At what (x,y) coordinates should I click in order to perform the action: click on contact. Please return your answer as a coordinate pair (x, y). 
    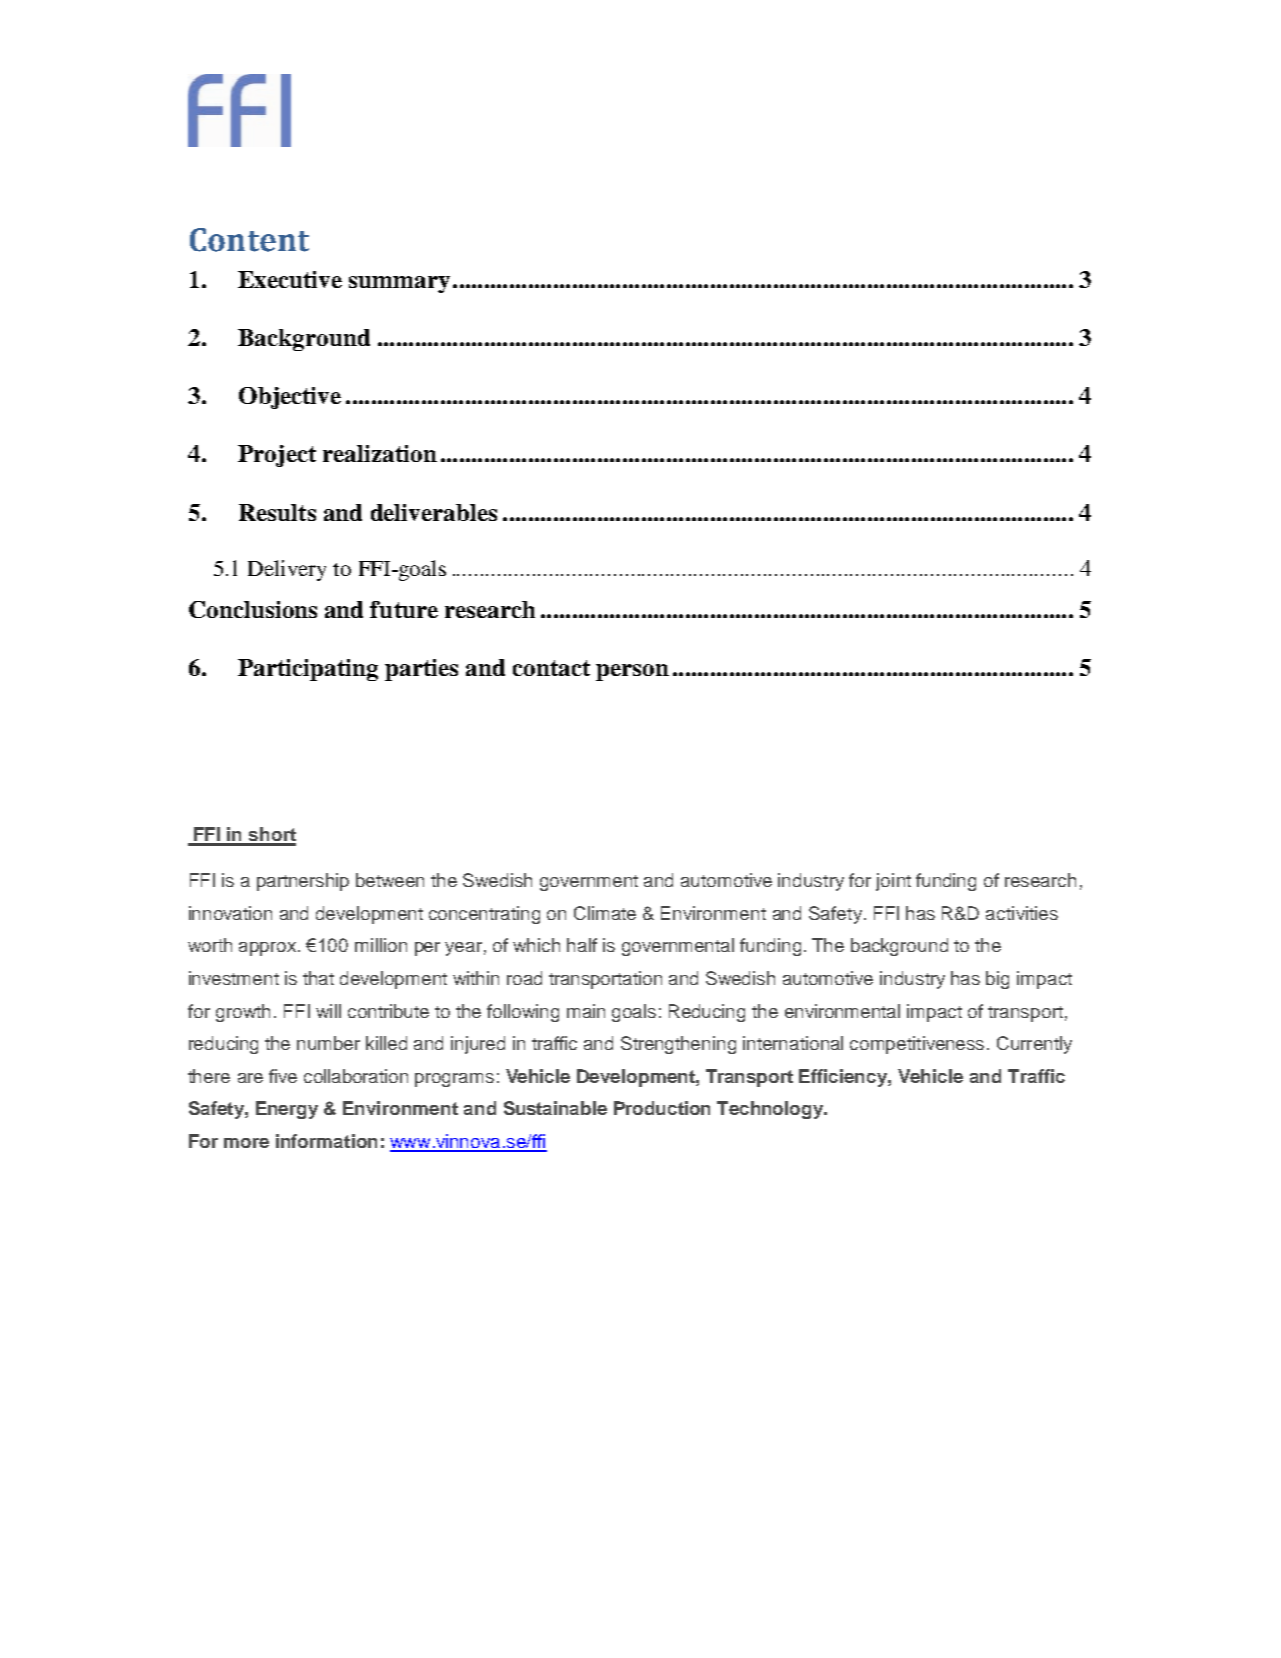
    Looking at the image, I should click on (551, 668).
